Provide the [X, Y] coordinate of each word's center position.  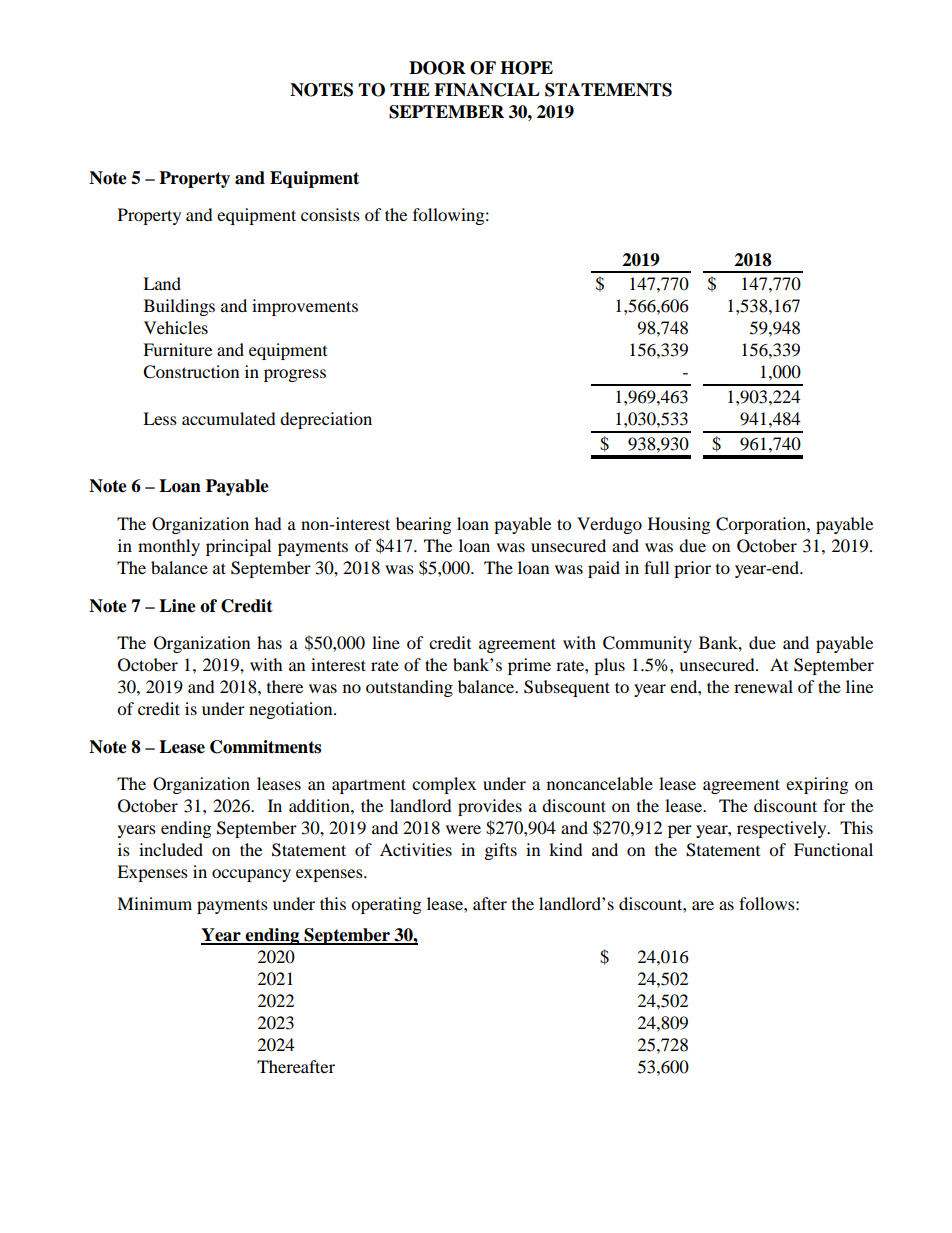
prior [692, 569]
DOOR [437, 68]
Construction [191, 372]
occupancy [251, 875]
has [269, 642]
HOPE [526, 68]
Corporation [762, 525]
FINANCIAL [487, 90]
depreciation [326, 420]
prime [529, 666]
